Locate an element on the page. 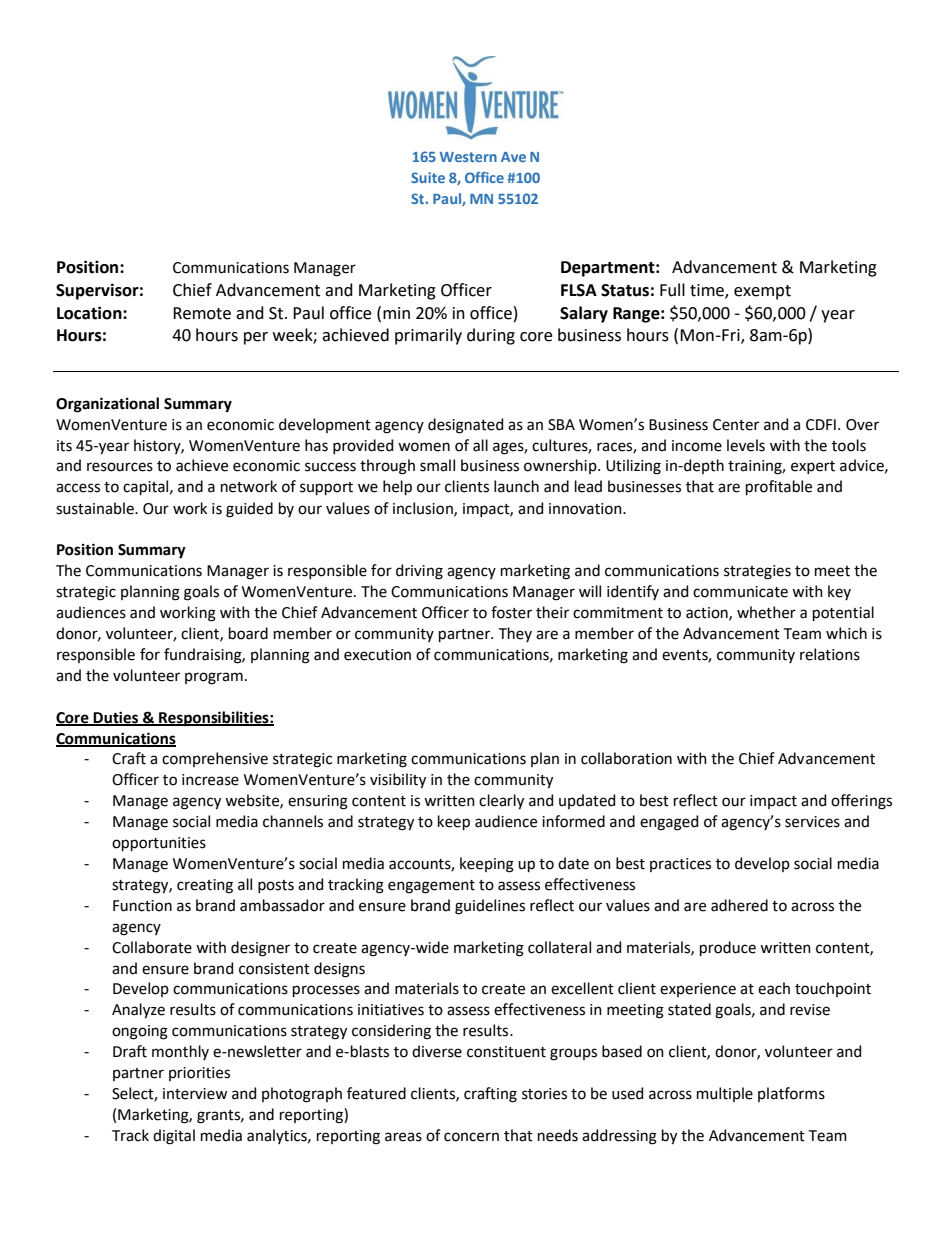 The width and height of the document is (952, 1233). Remote is located at coordinates (202, 313).
